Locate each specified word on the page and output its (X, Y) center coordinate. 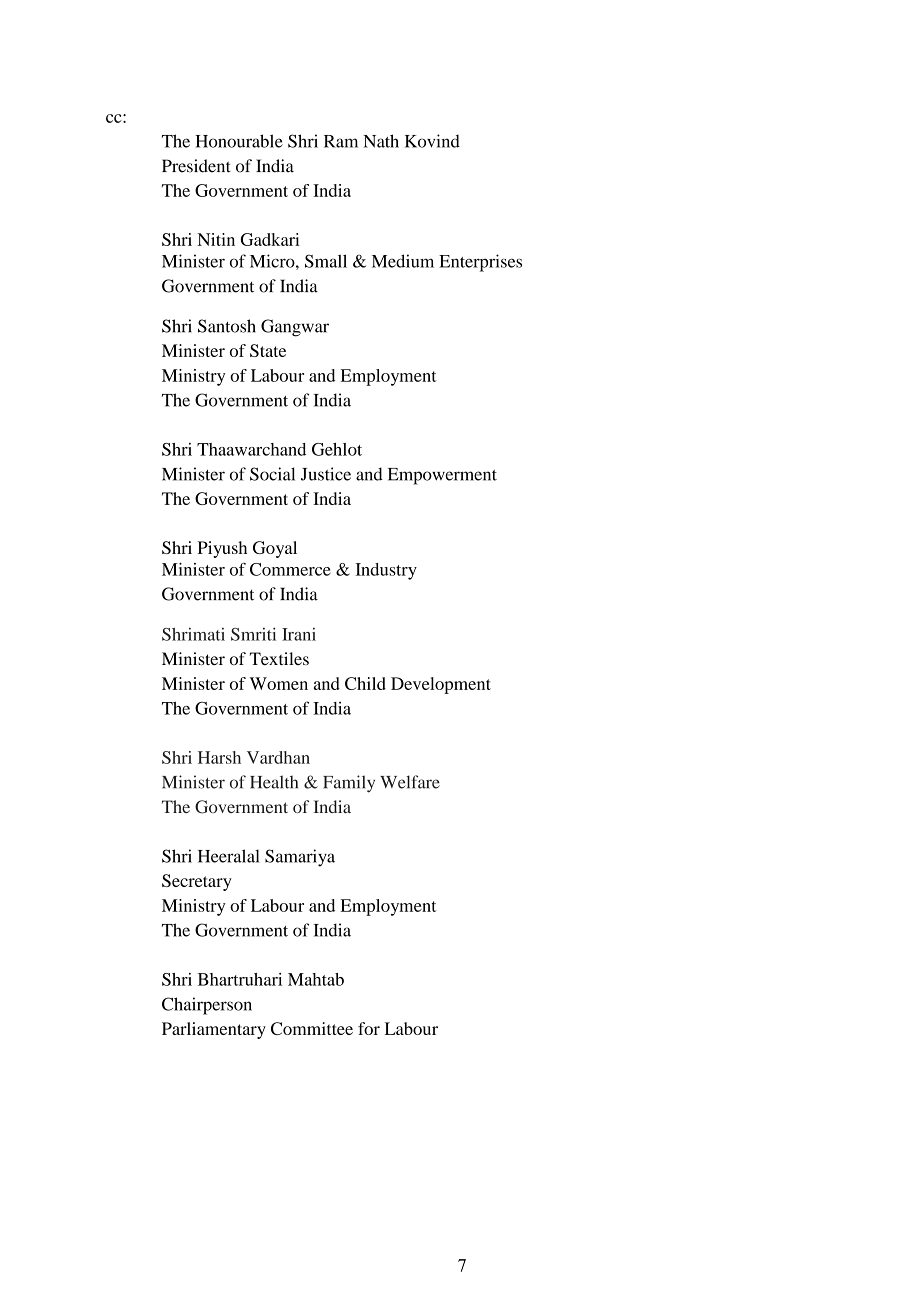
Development (441, 685)
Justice (326, 474)
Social (272, 474)
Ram (341, 141)
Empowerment (442, 476)
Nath (381, 141)
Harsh (219, 757)
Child (365, 683)
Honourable (239, 141)
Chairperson (207, 1006)
